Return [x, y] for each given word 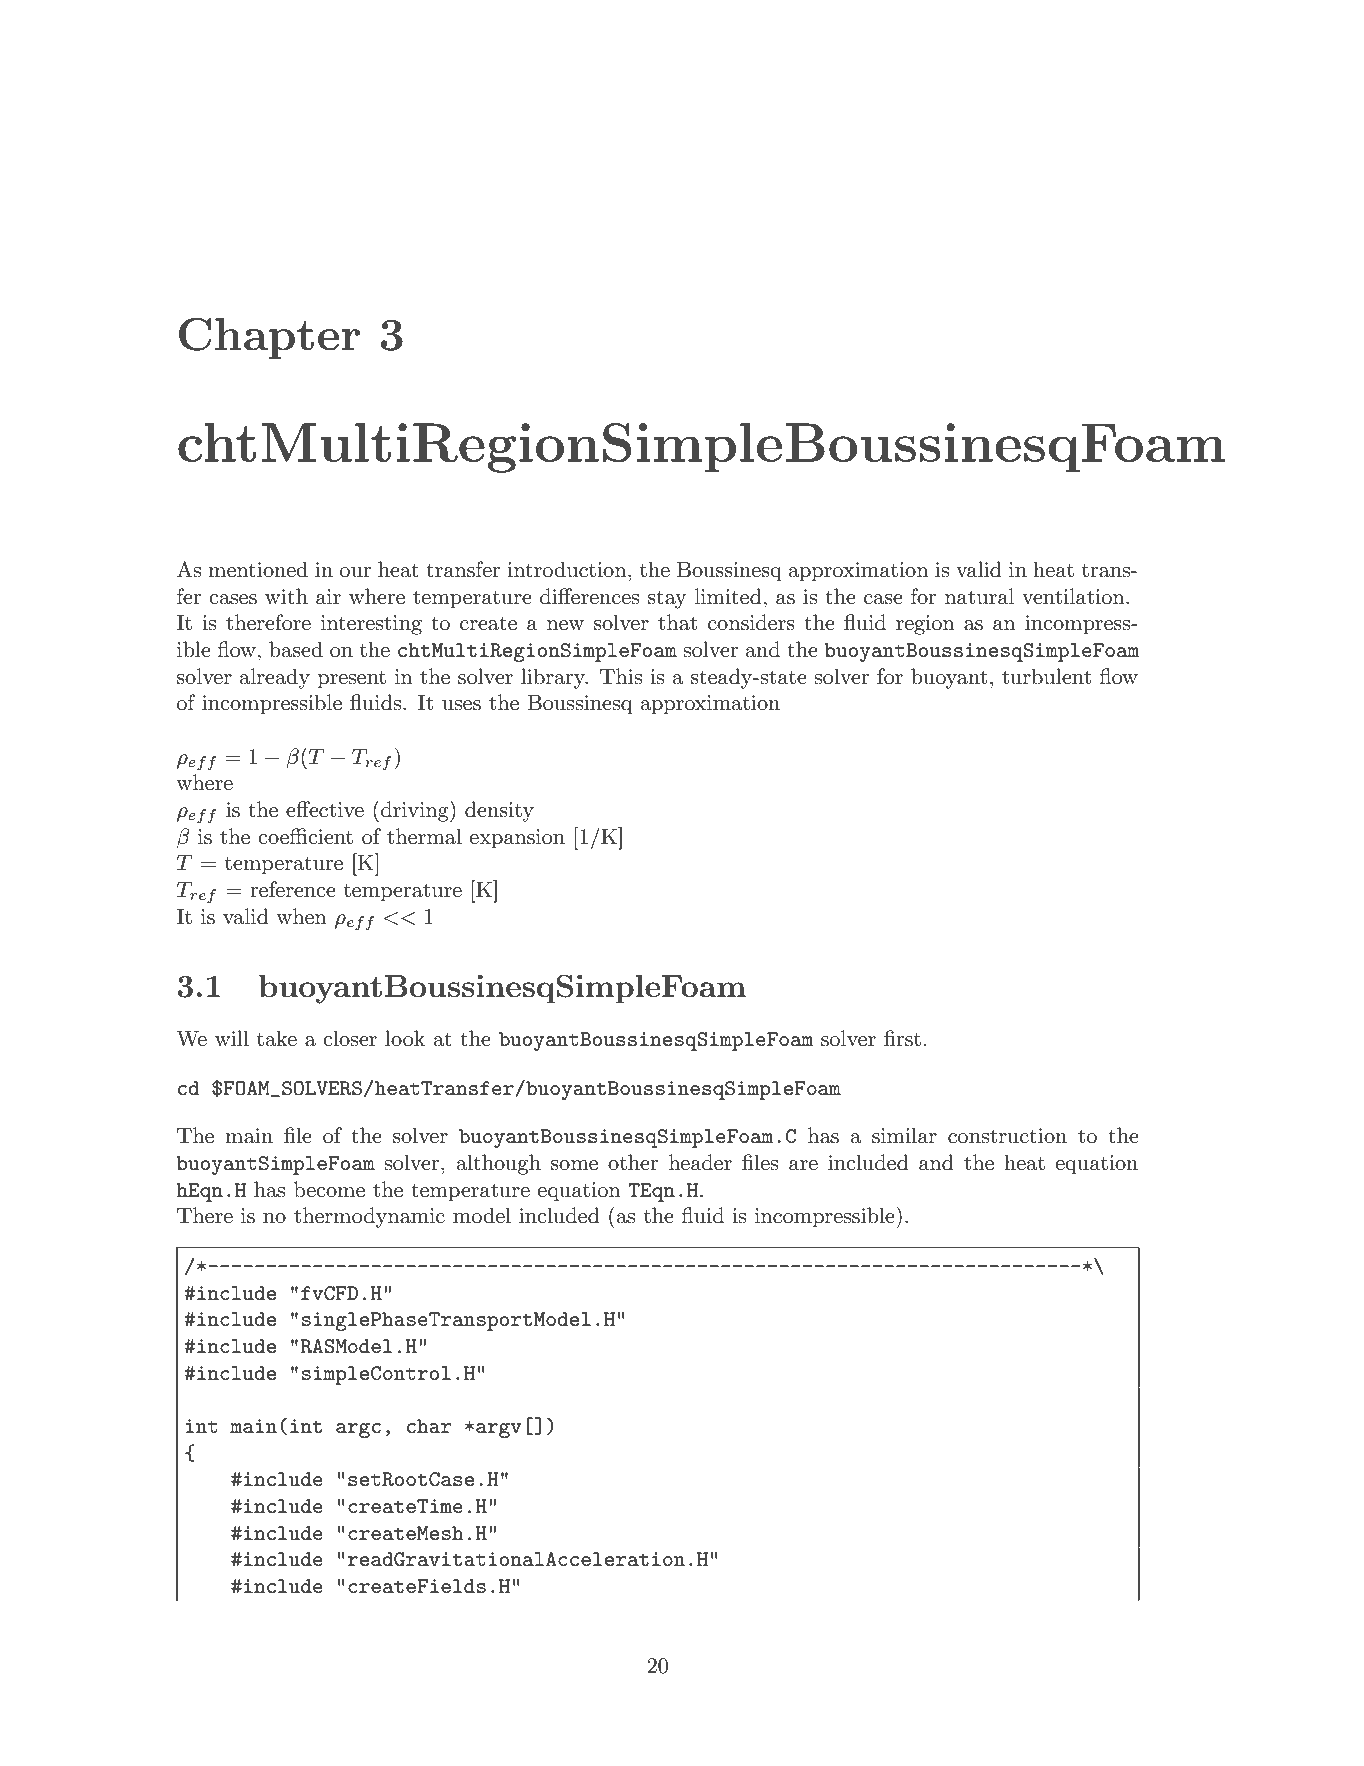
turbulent [1046, 676]
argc [358, 1430]
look [405, 1038]
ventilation [1074, 596]
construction [1007, 1136]
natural [979, 596]
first [902, 1038]
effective [325, 809]
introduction [568, 569]
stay [667, 599]
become [329, 1189]
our [355, 572]
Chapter [269, 338]
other [633, 1162]
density [499, 811]
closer [350, 1038]
